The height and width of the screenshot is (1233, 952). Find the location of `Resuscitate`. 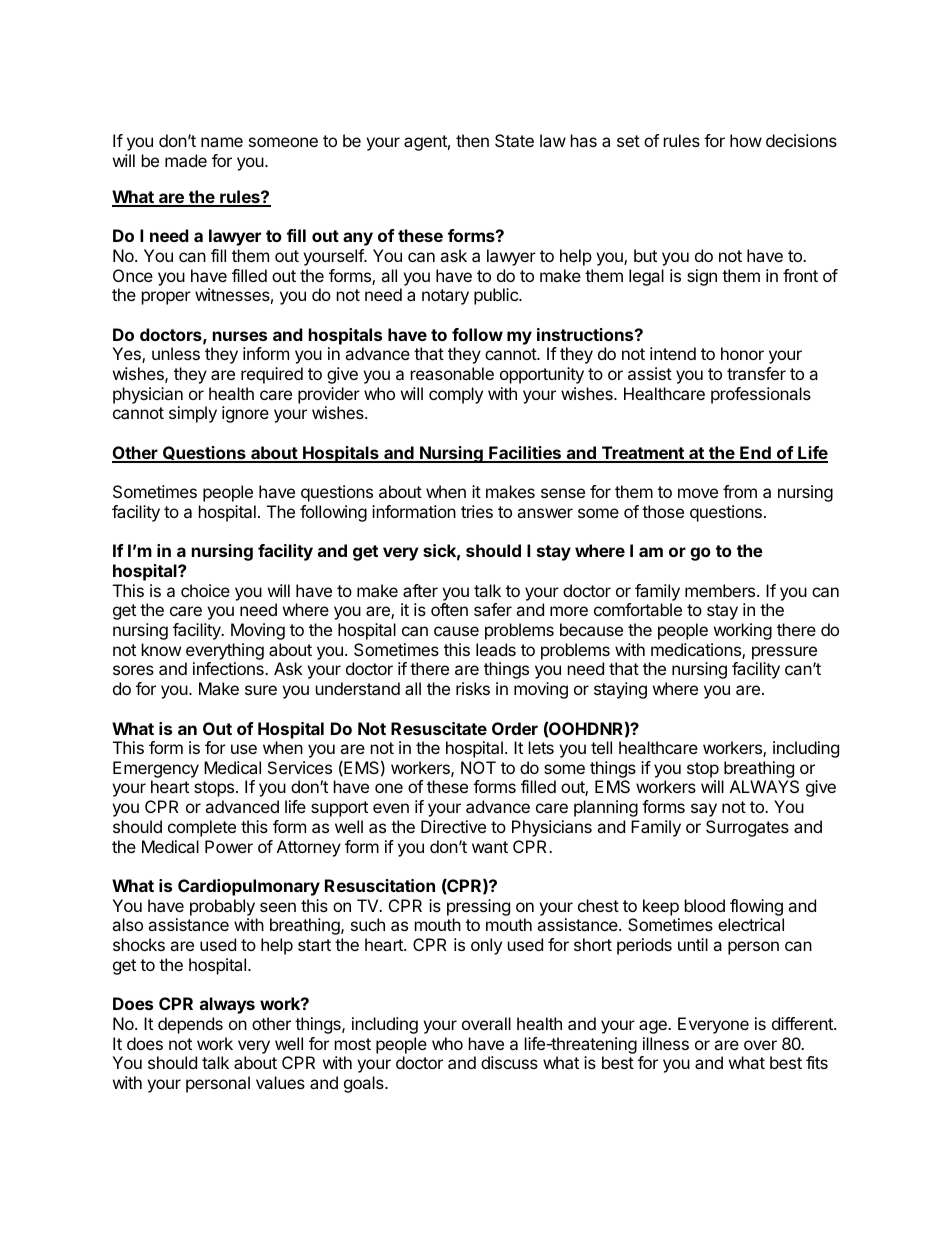

Resuscitate is located at coordinates (439, 728).
